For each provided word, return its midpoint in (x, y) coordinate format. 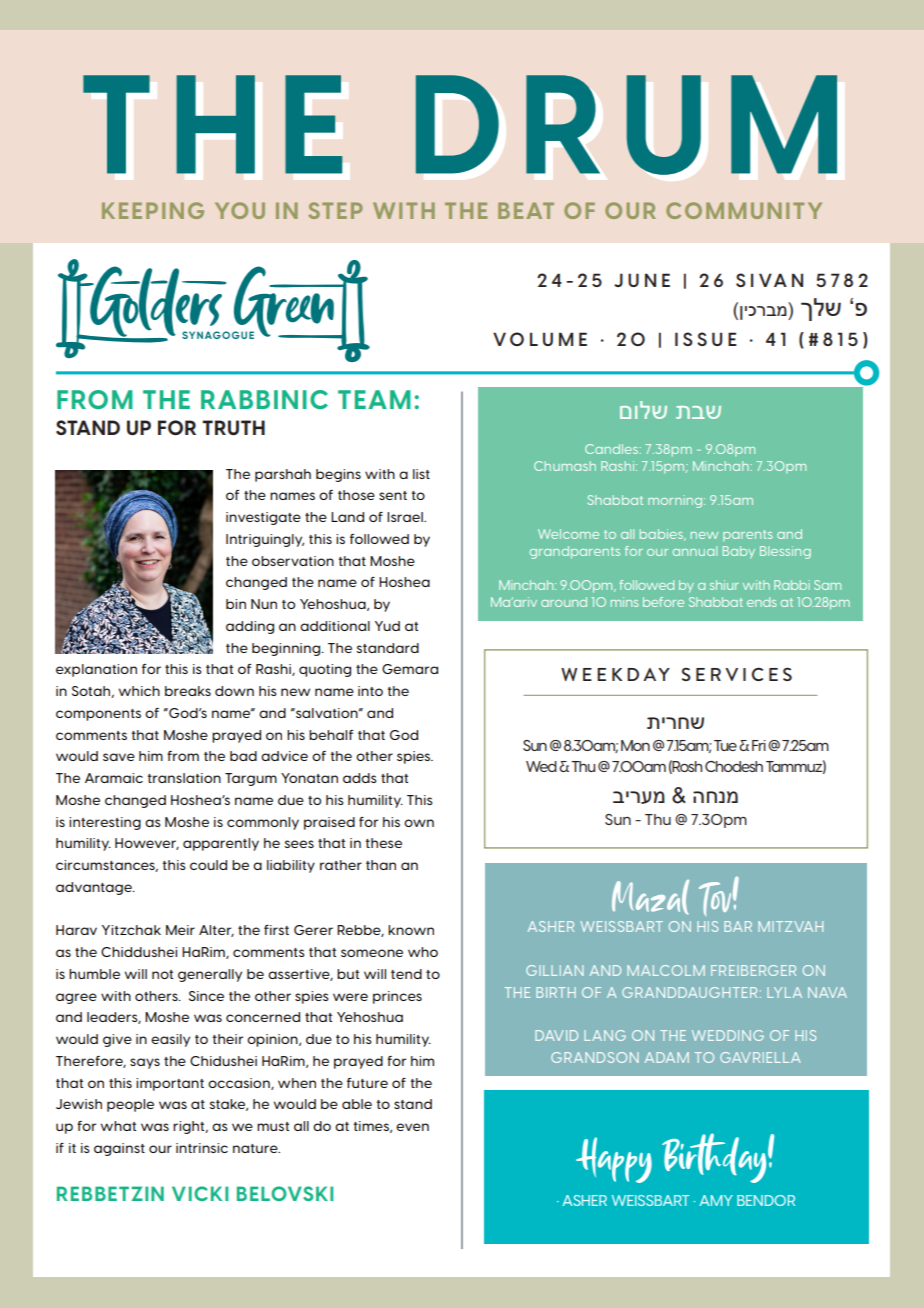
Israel (406, 517)
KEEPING (153, 210)
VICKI (200, 1193)
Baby (739, 552)
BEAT (526, 210)
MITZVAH (790, 926)
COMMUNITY (744, 210)
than (381, 865)
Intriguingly (265, 540)
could (208, 865)
